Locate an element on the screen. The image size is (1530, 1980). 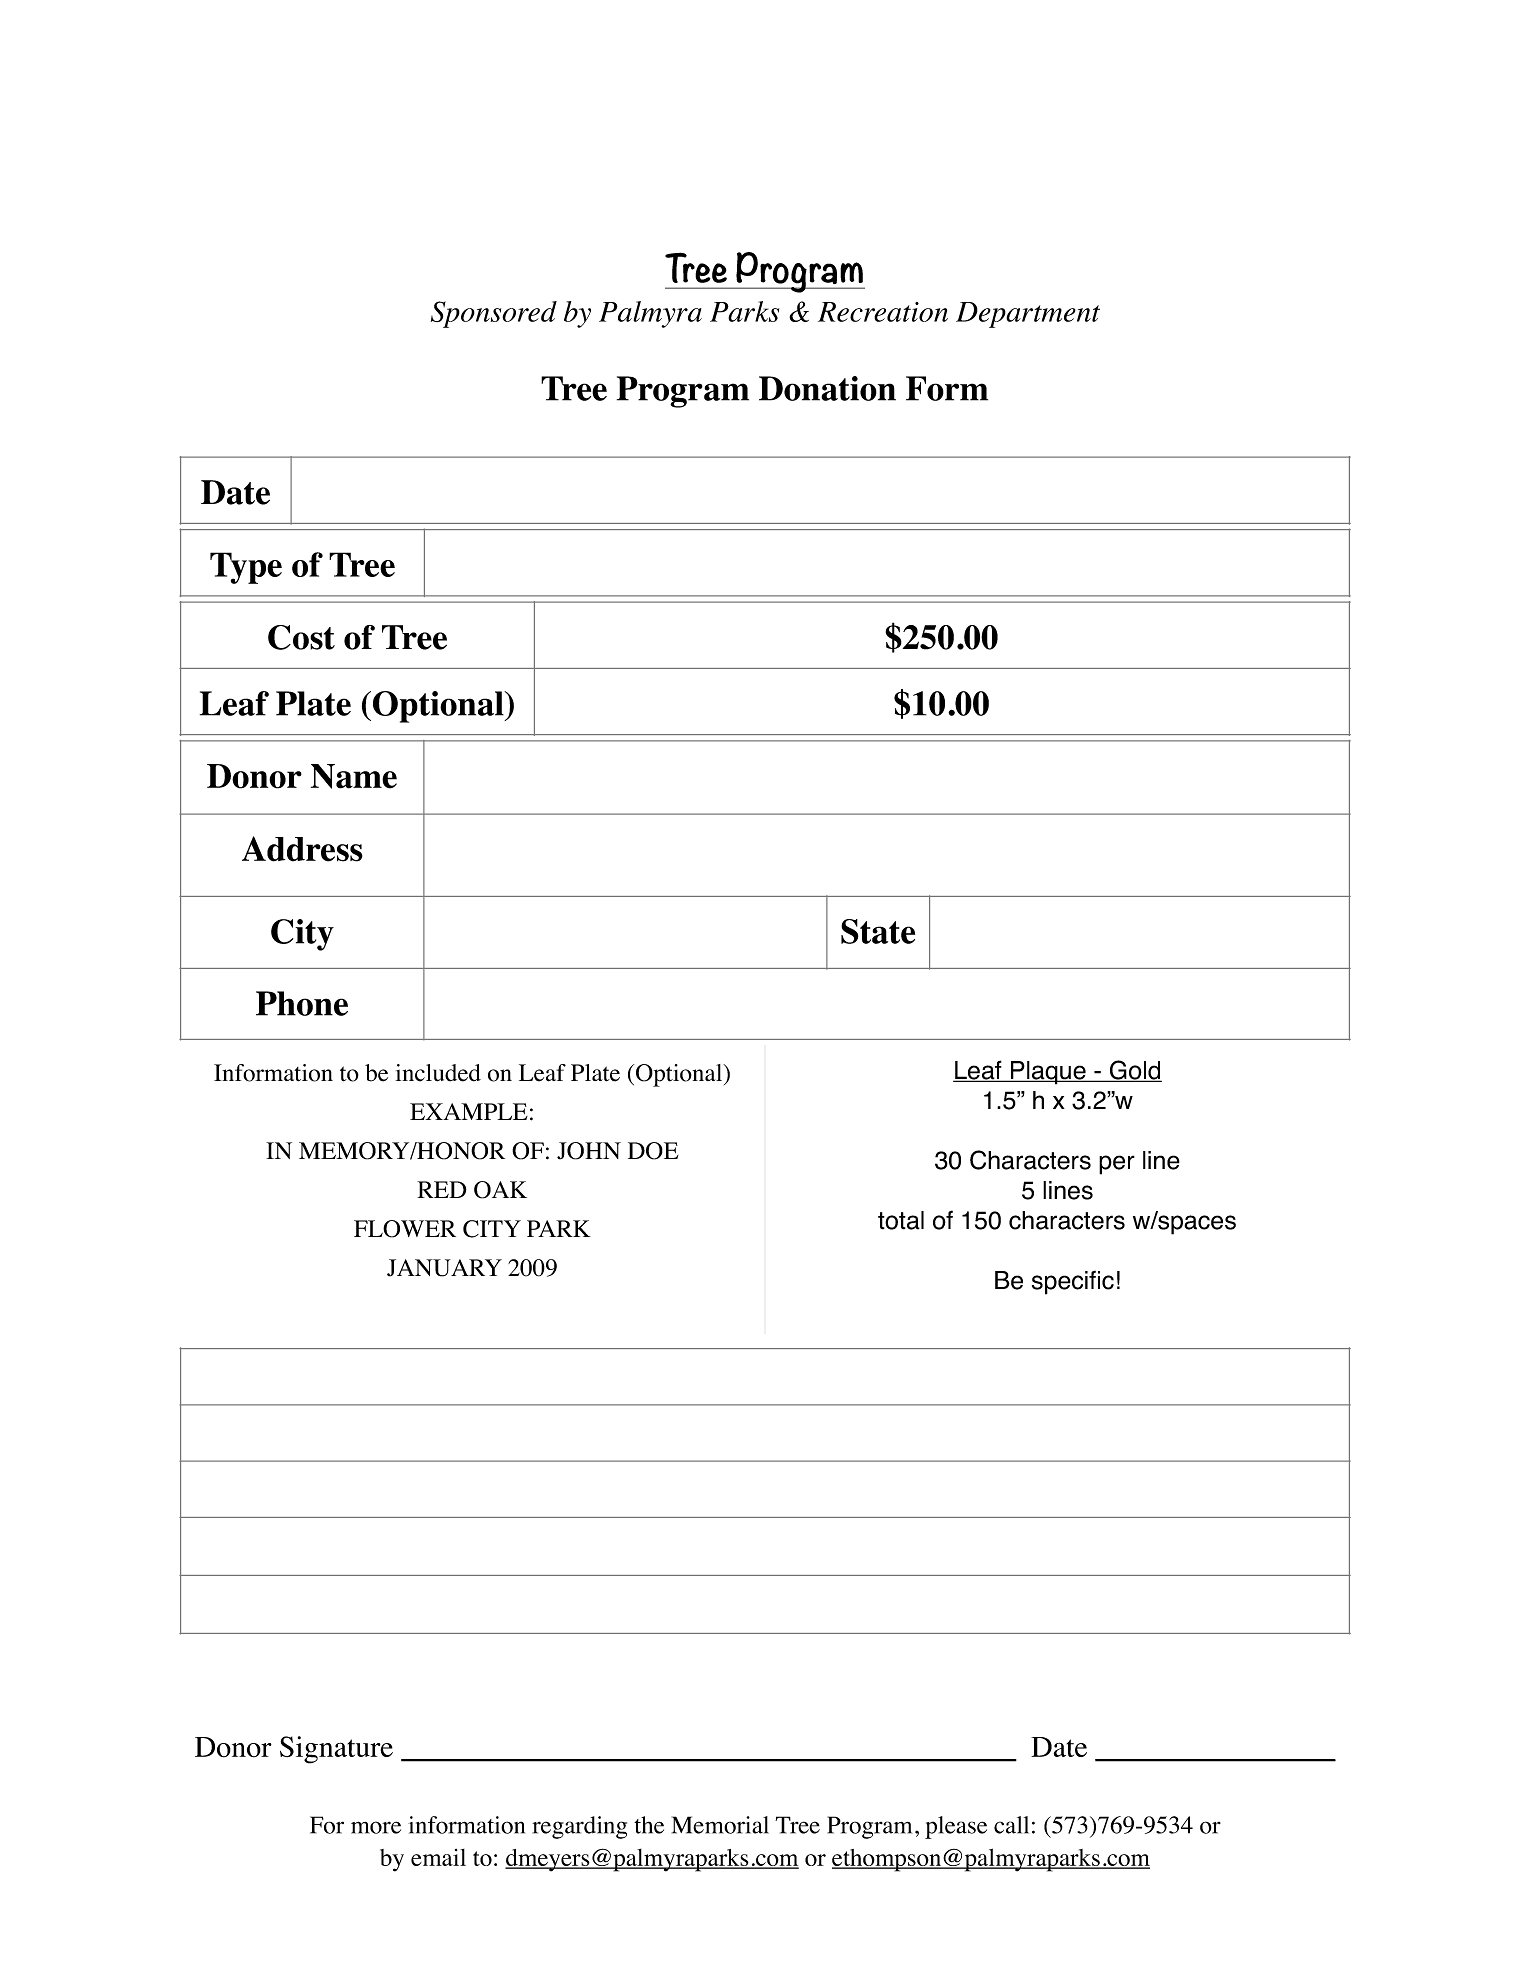
specific is located at coordinates (1073, 1282).
